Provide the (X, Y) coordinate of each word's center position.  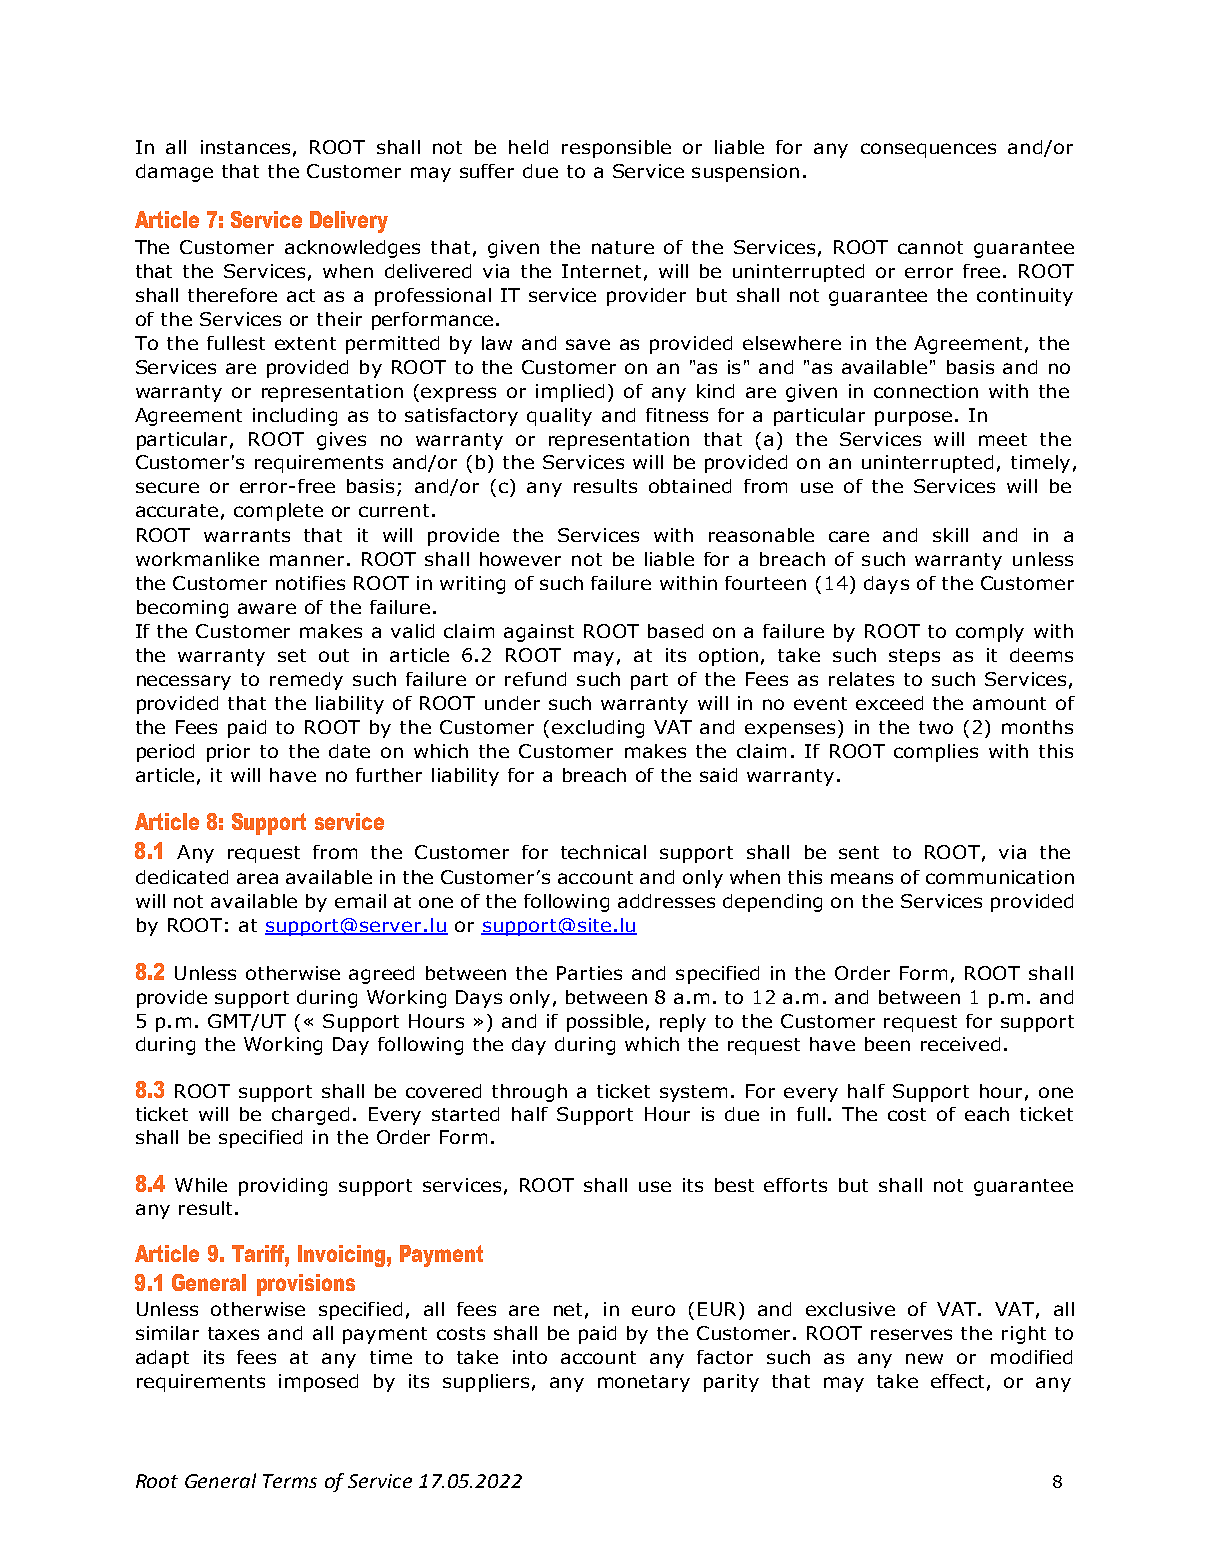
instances (245, 147)
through (529, 1093)
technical (603, 852)
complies (936, 753)
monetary (644, 1383)
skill (950, 535)
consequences (928, 150)
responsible (616, 149)
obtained (690, 486)
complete (278, 512)
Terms (290, 1481)
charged (310, 1116)
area (257, 878)
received (960, 1044)
